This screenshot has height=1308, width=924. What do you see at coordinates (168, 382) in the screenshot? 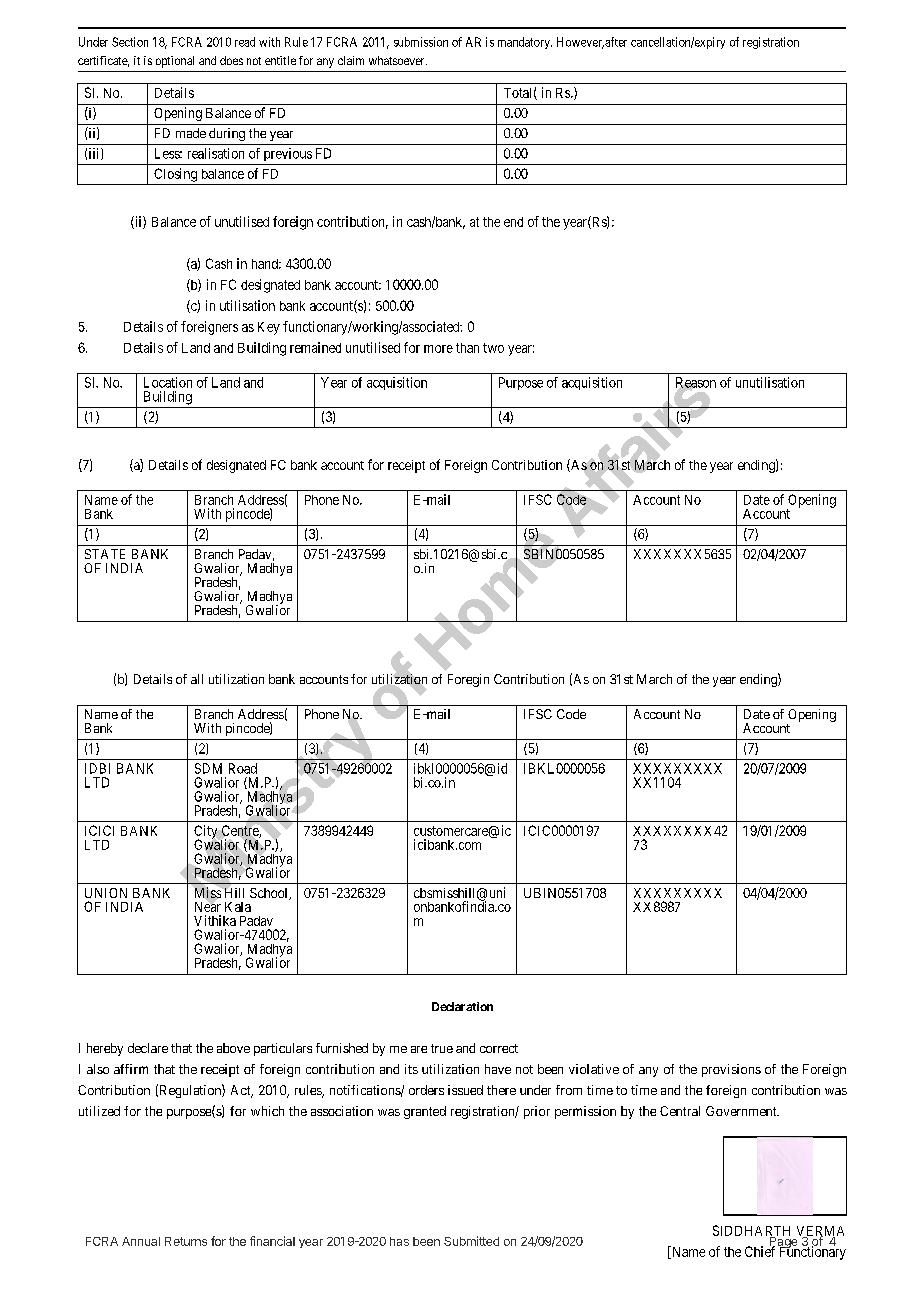
I see `Location` at bounding box center [168, 382].
